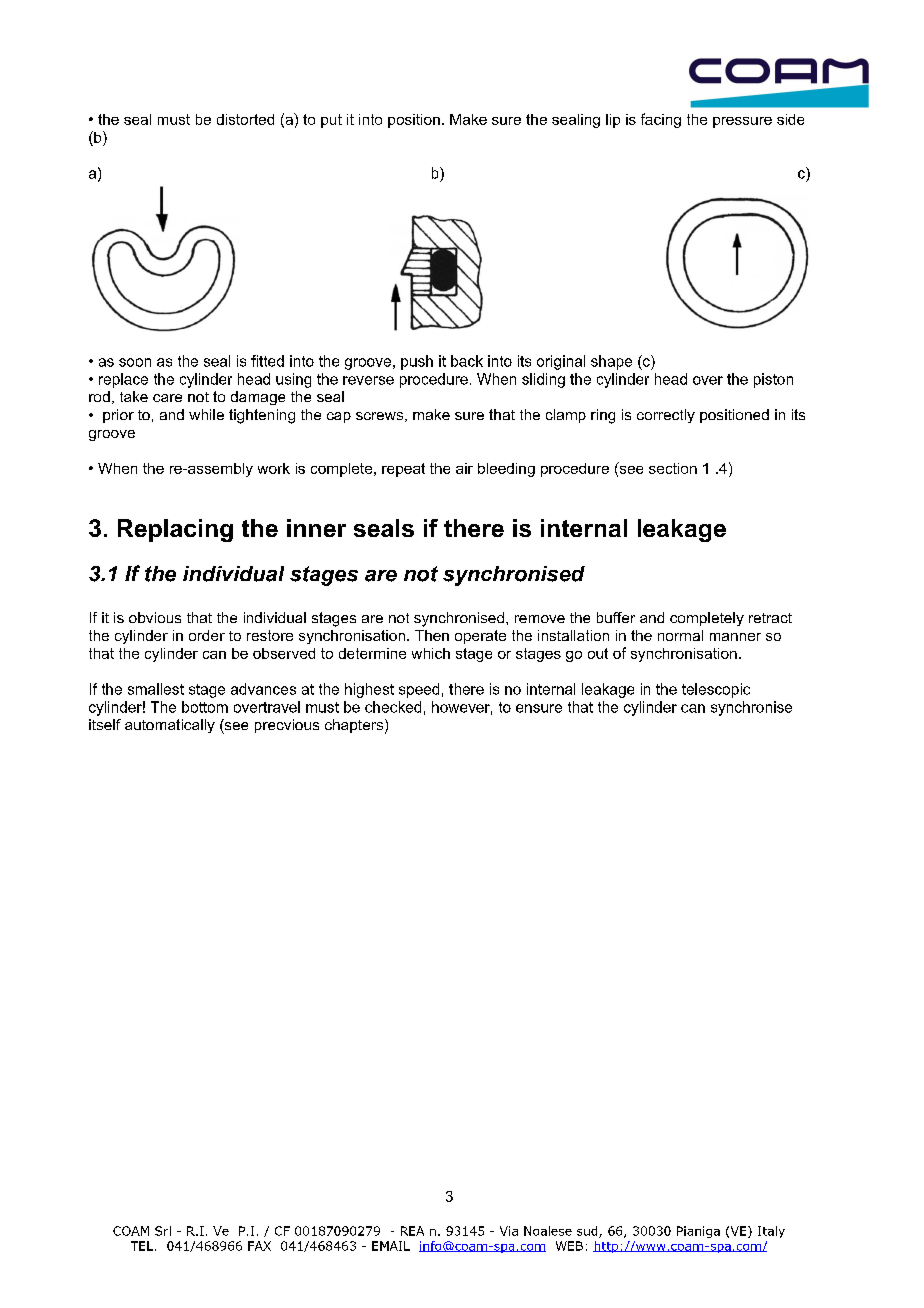 The width and height of the screenshot is (924, 1308). Describe the element at coordinates (393, 707) in the screenshot. I see `checked` at that location.
